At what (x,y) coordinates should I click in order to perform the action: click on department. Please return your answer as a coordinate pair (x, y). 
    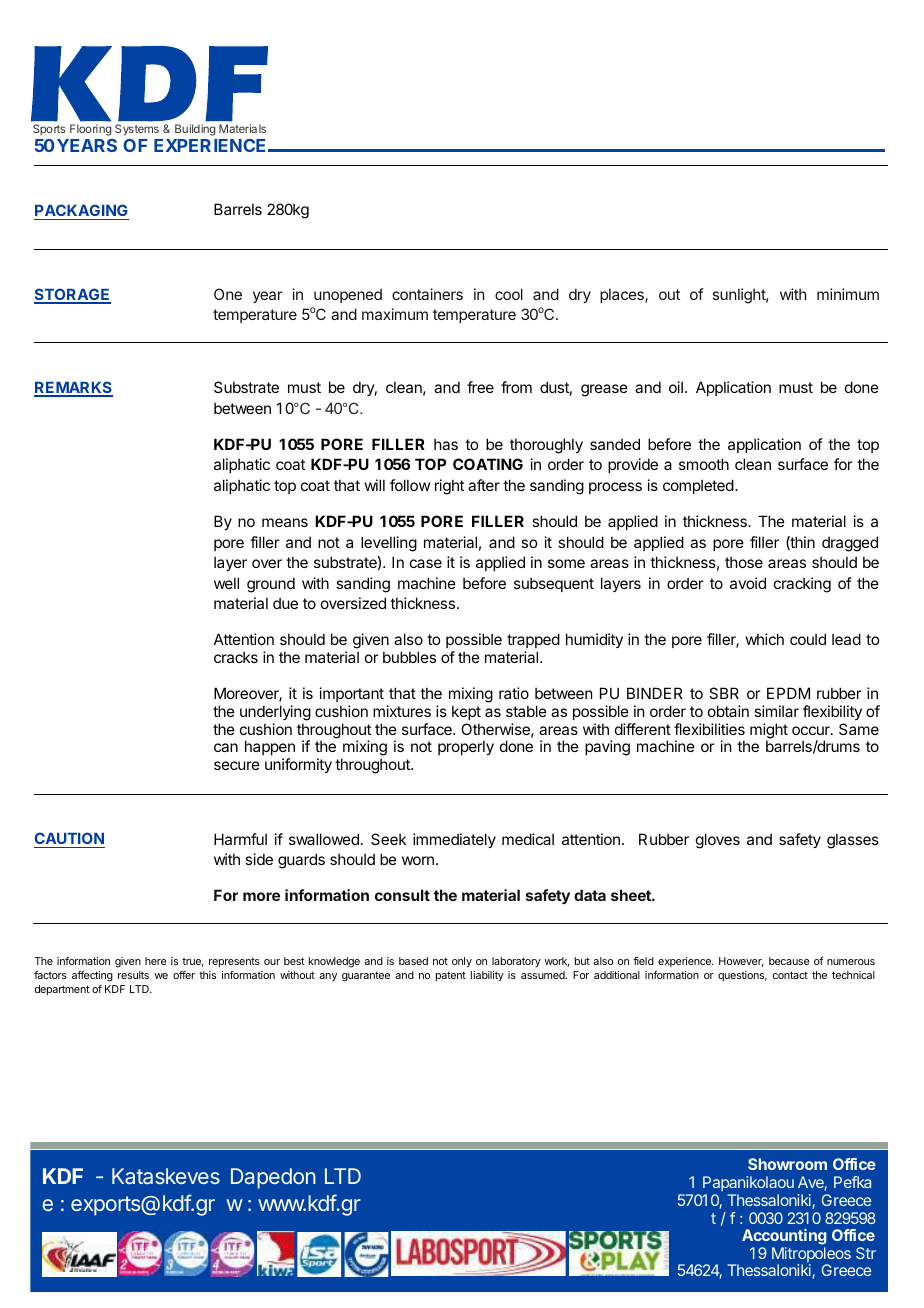
    Looking at the image, I should click on (62, 990).
